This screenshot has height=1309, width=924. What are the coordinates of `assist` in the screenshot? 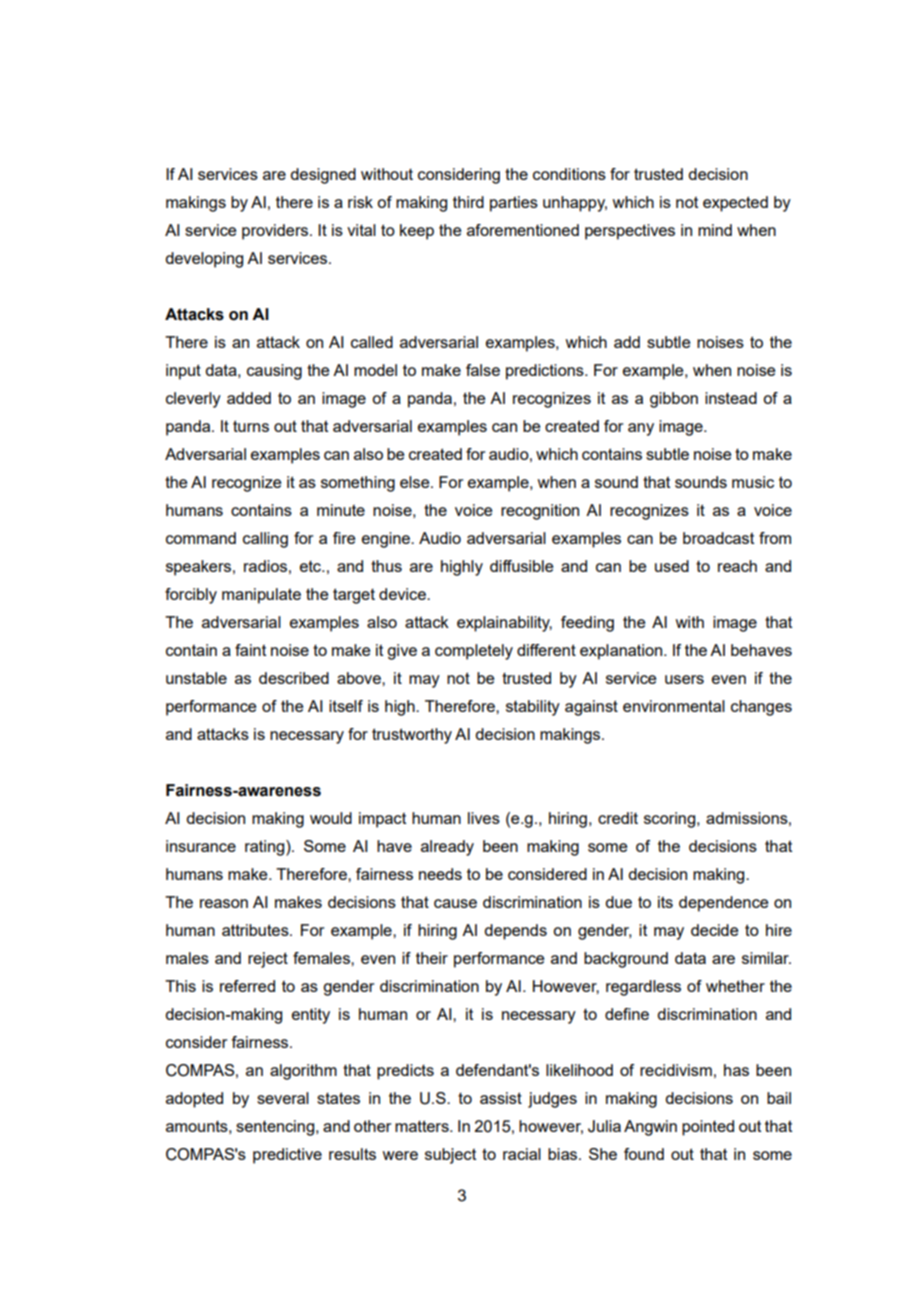 It's located at (501, 1098).
